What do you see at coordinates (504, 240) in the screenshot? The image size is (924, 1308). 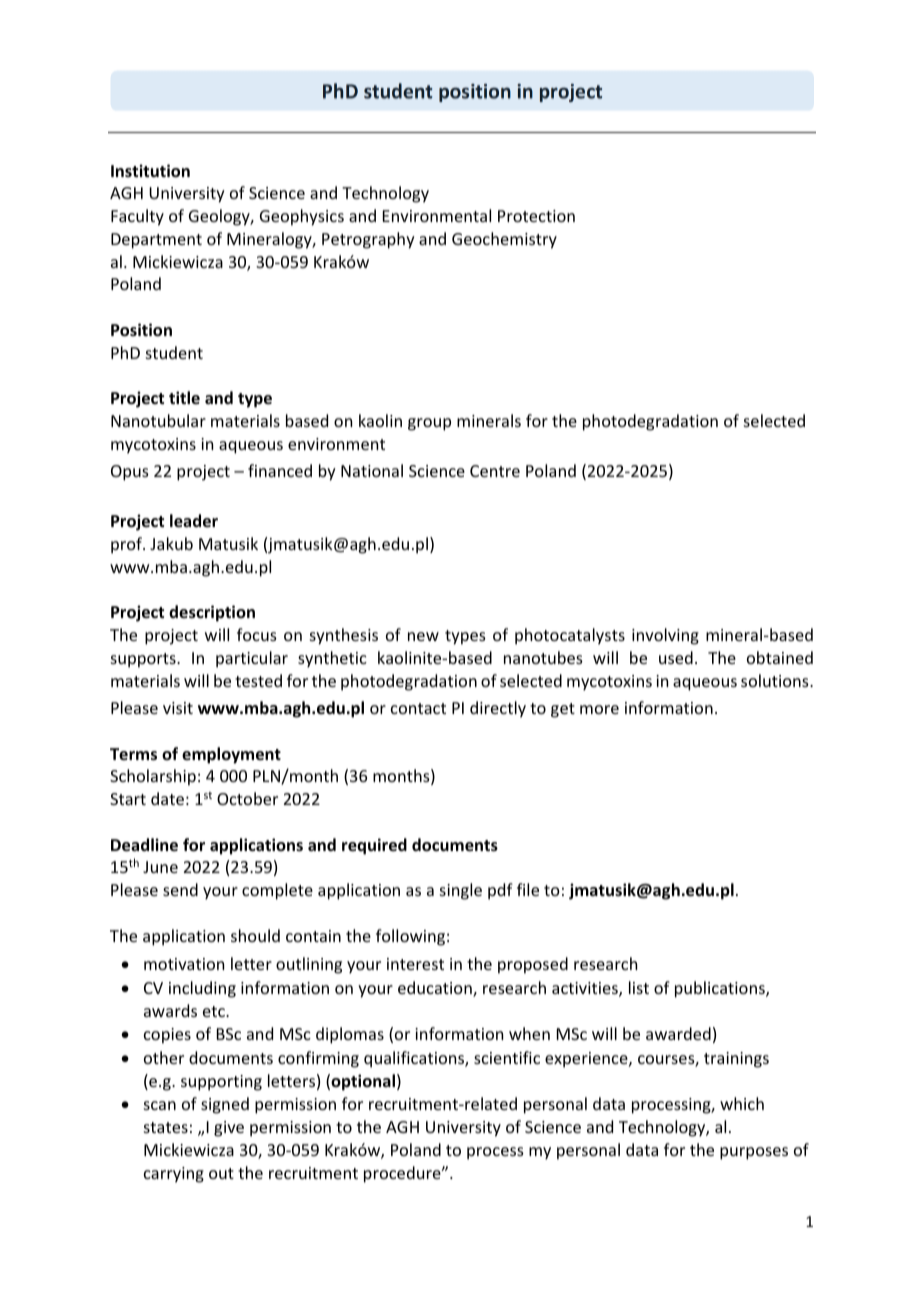 I see `Geochemistry` at bounding box center [504, 240].
